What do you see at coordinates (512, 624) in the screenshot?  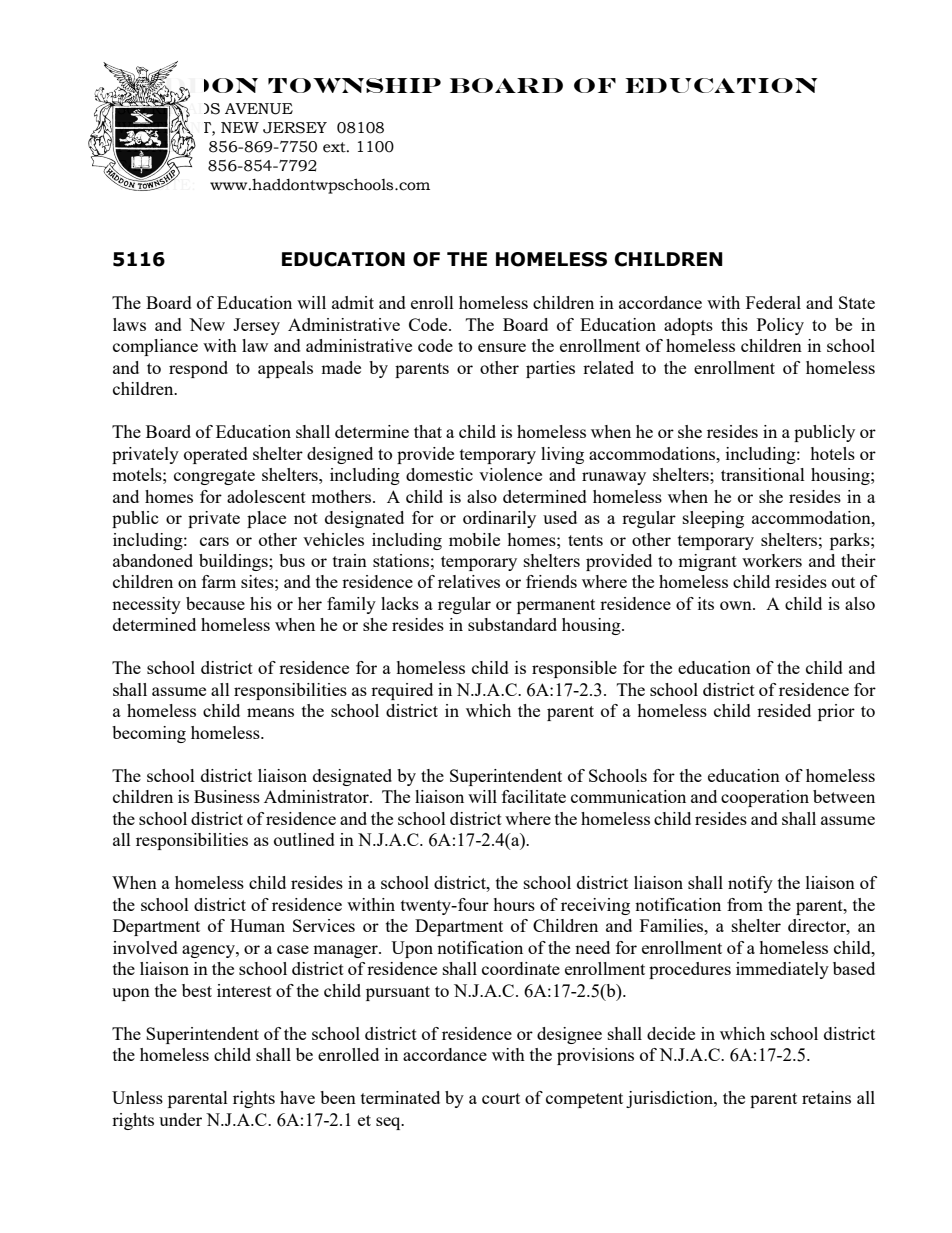 I see `substandard` at bounding box center [512, 624].
